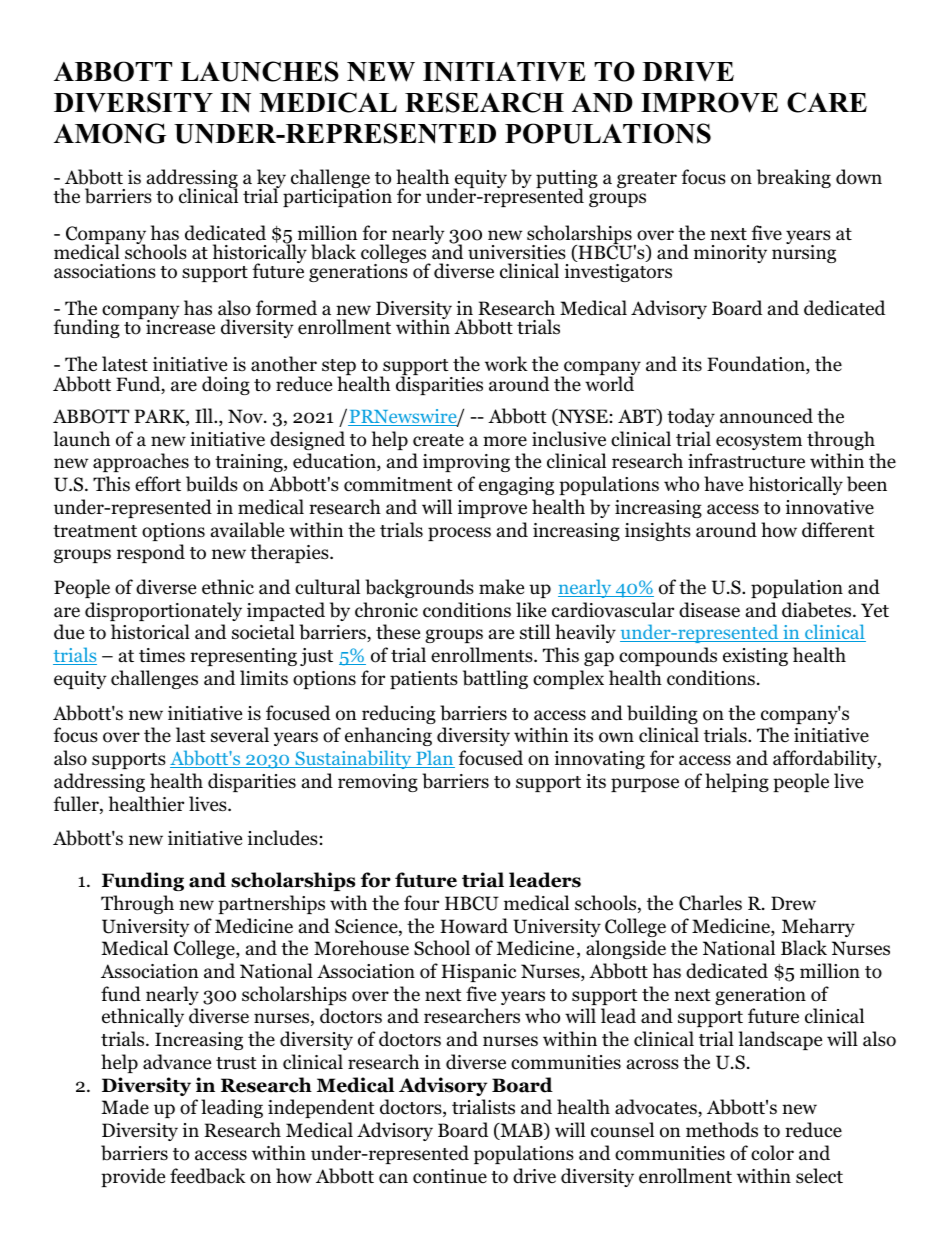 This document has width=952, height=1233. I want to click on existing, so click(755, 657).
